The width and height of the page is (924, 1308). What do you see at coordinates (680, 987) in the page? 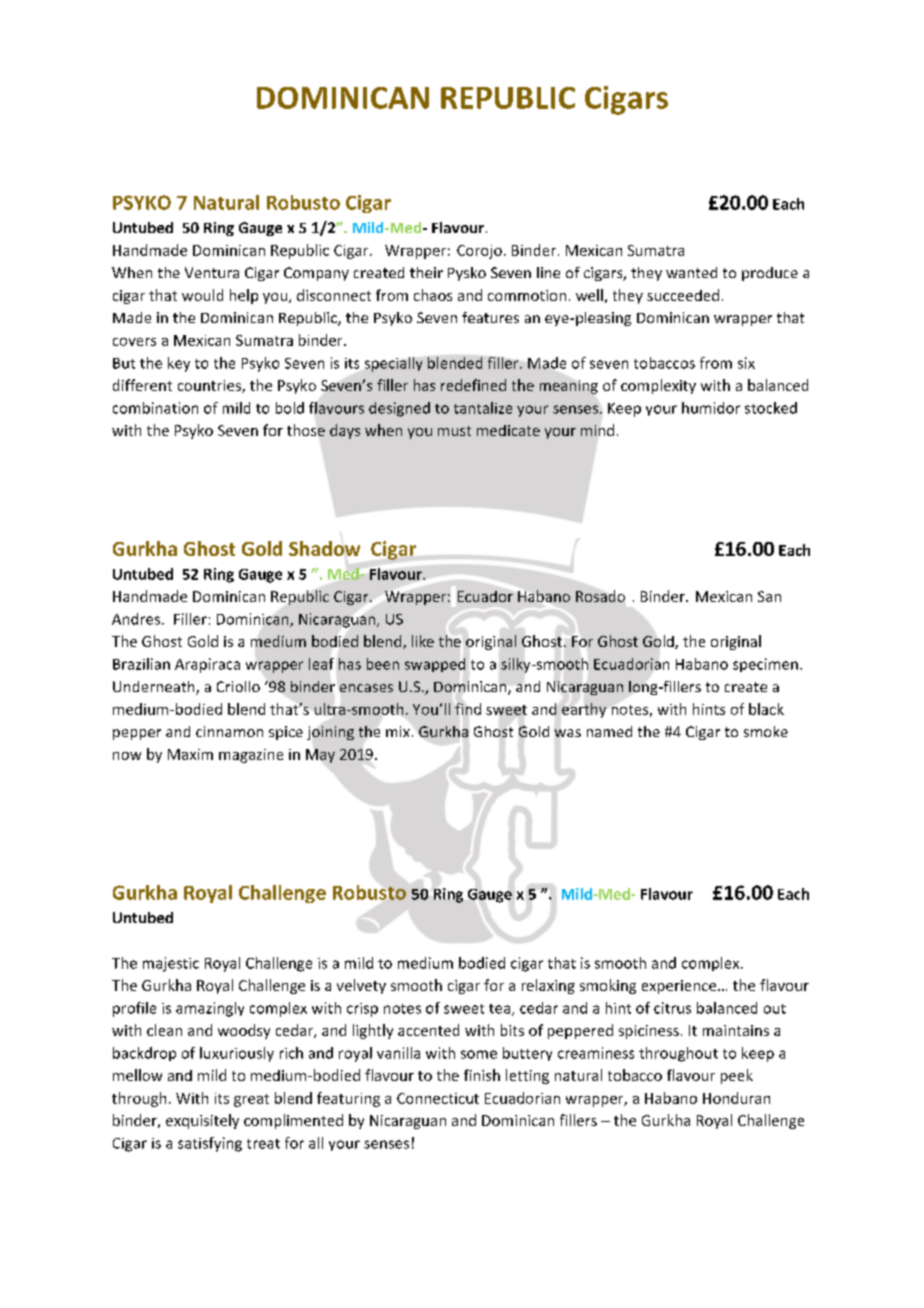
I see `experience` at bounding box center [680, 987].
